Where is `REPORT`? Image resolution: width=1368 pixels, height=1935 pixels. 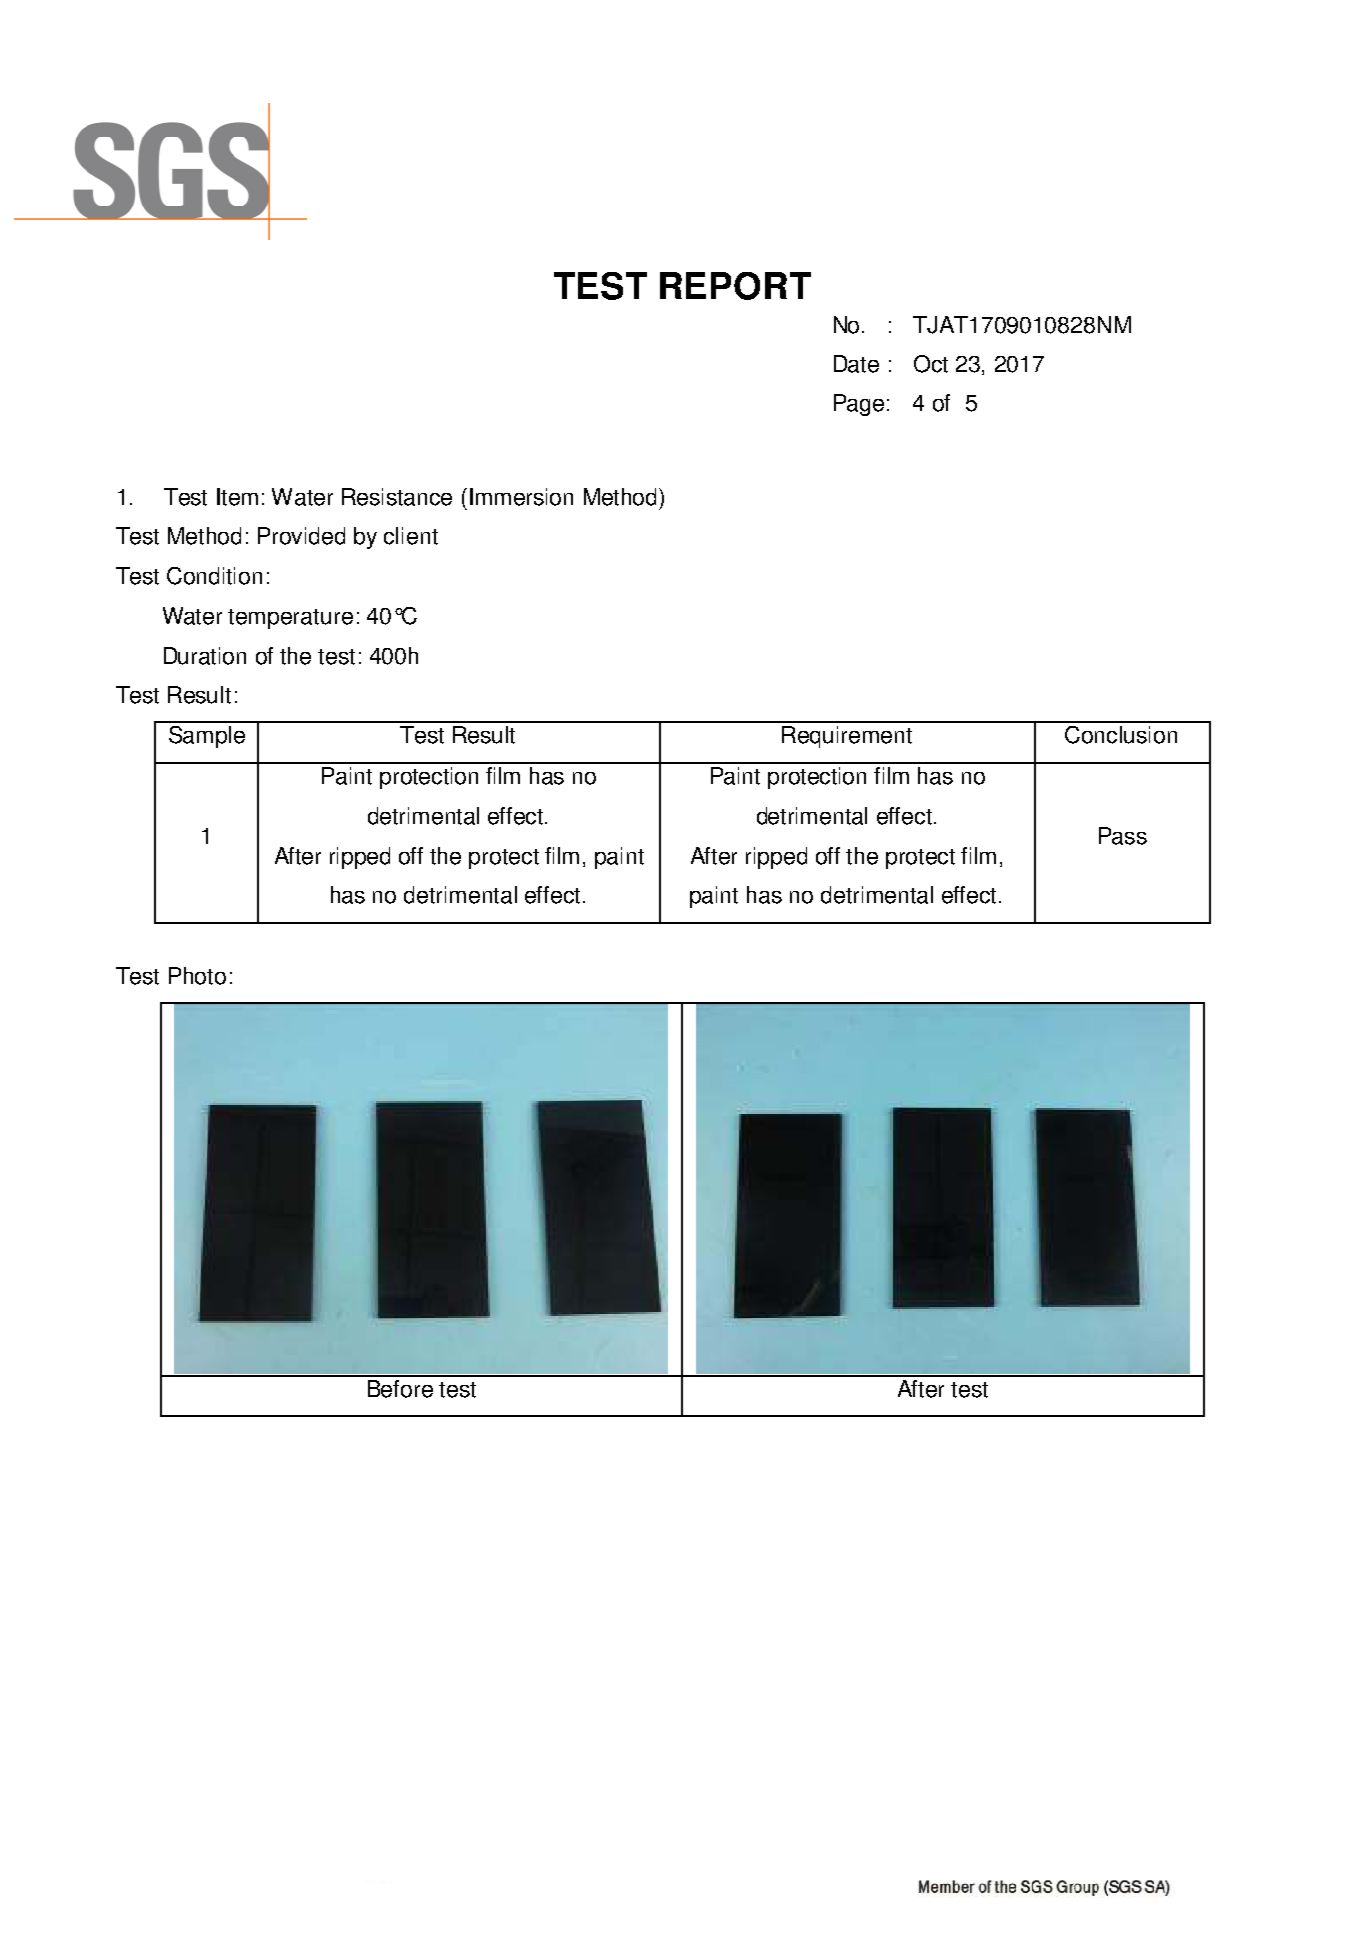
REPORT is located at coordinates (735, 286).
